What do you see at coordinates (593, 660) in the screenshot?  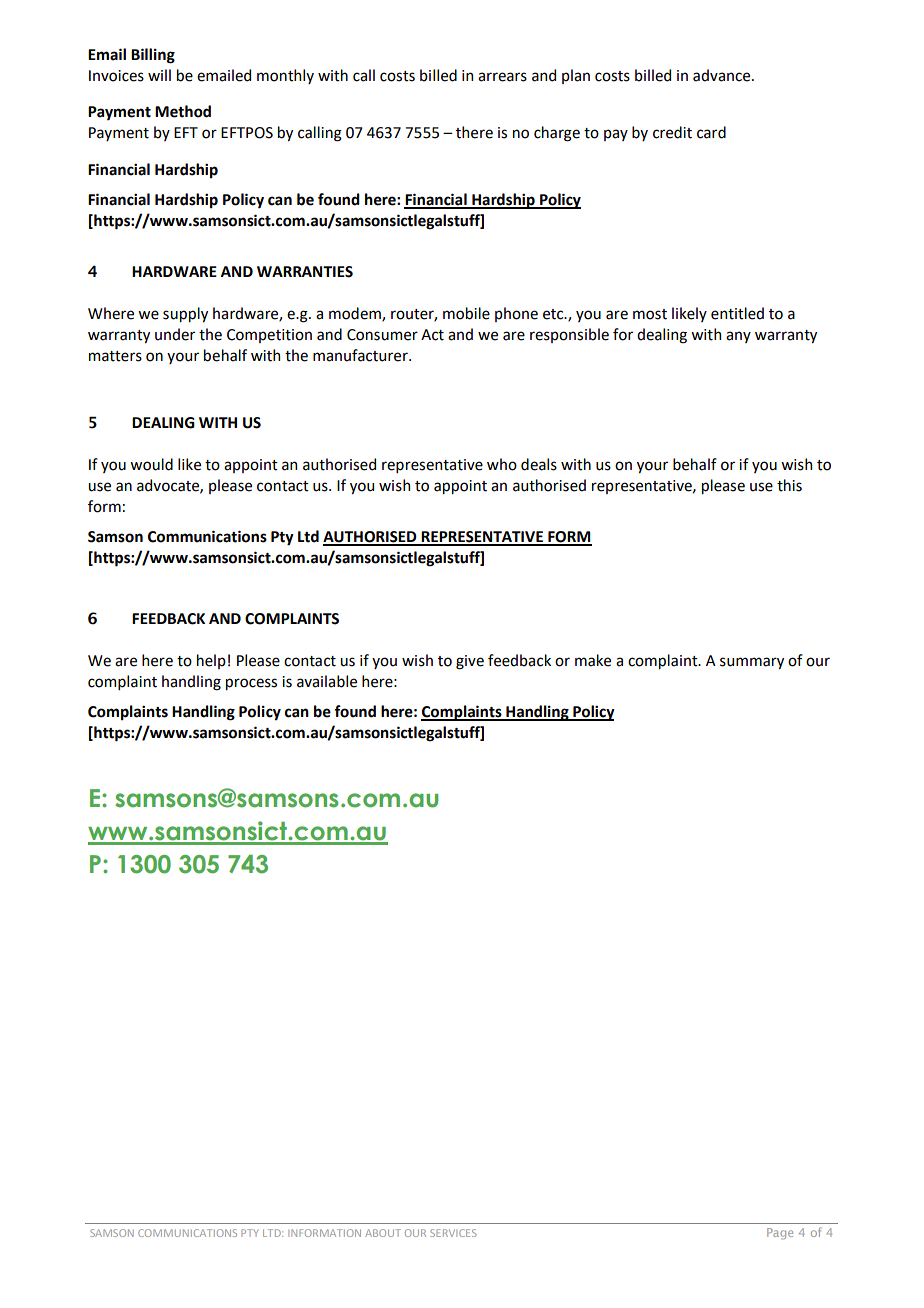 I see `make` at bounding box center [593, 660].
